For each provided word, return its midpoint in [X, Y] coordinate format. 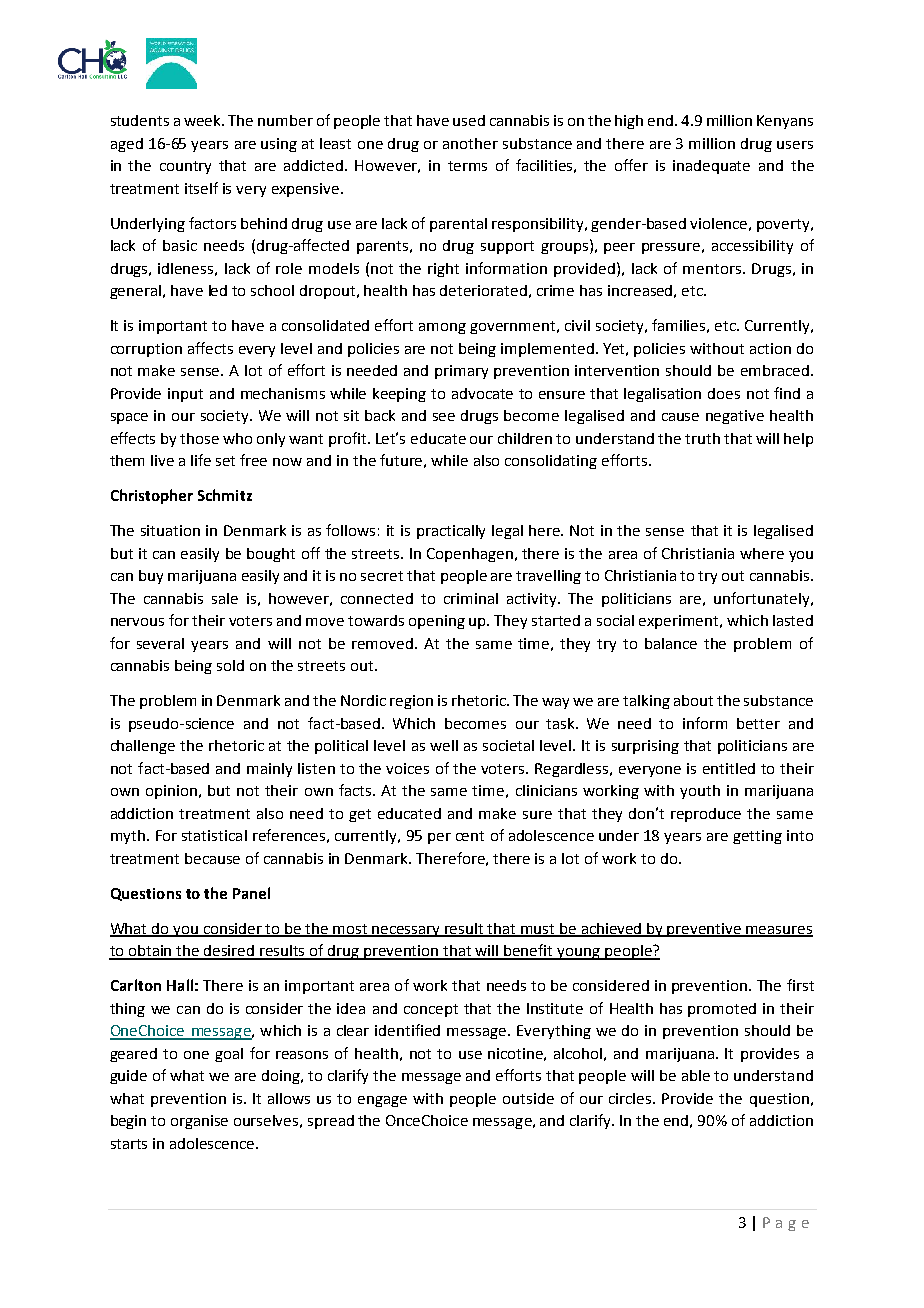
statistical [214, 835]
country [185, 167]
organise [199, 1122]
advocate [482, 393]
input [185, 395]
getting [757, 837]
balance [671, 643]
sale [225, 598]
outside [528, 1098]
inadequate [711, 167]
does [724, 393]
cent [470, 836]
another [470, 143]
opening [437, 622]
